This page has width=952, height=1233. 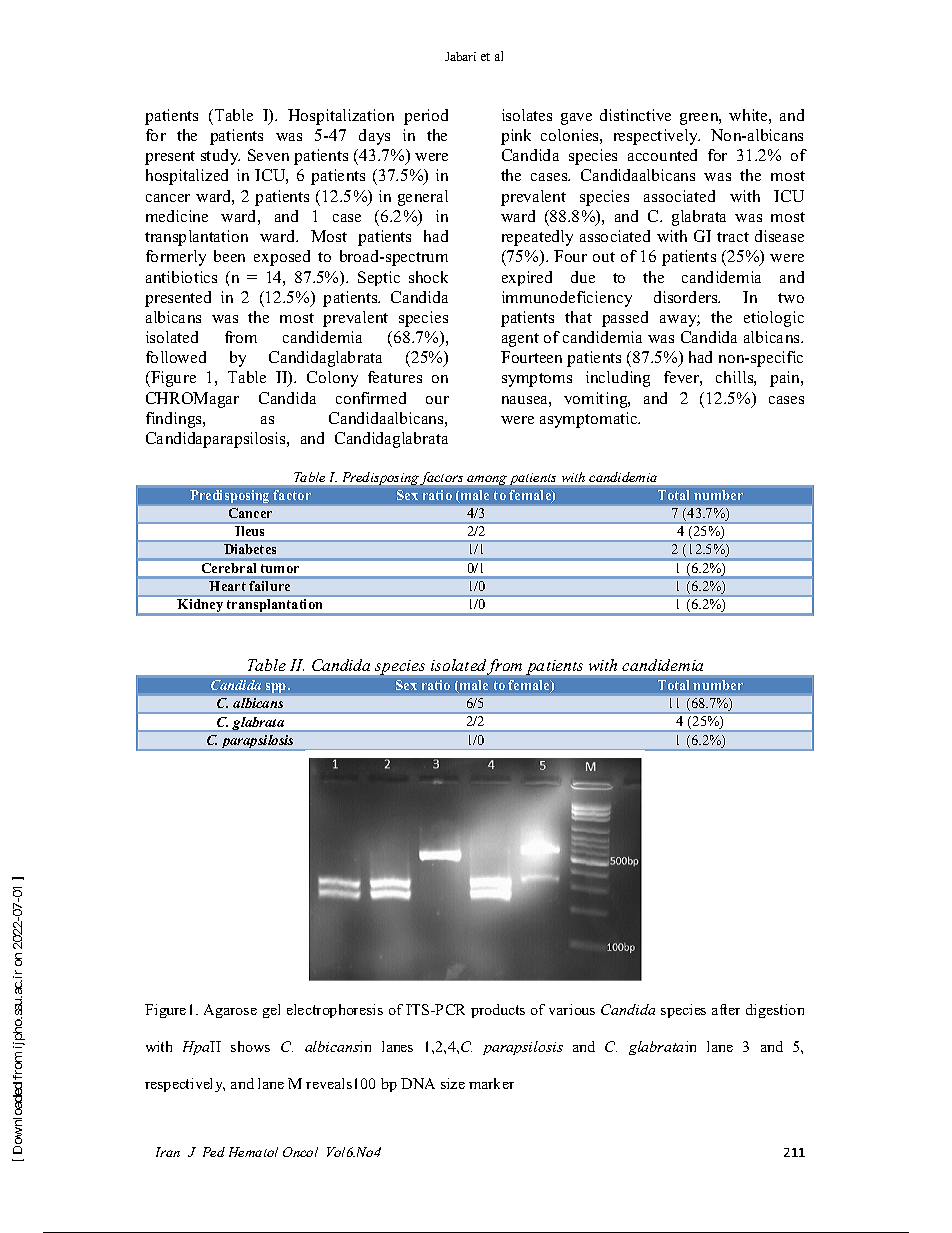 I want to click on spp, so click(x=277, y=688).
